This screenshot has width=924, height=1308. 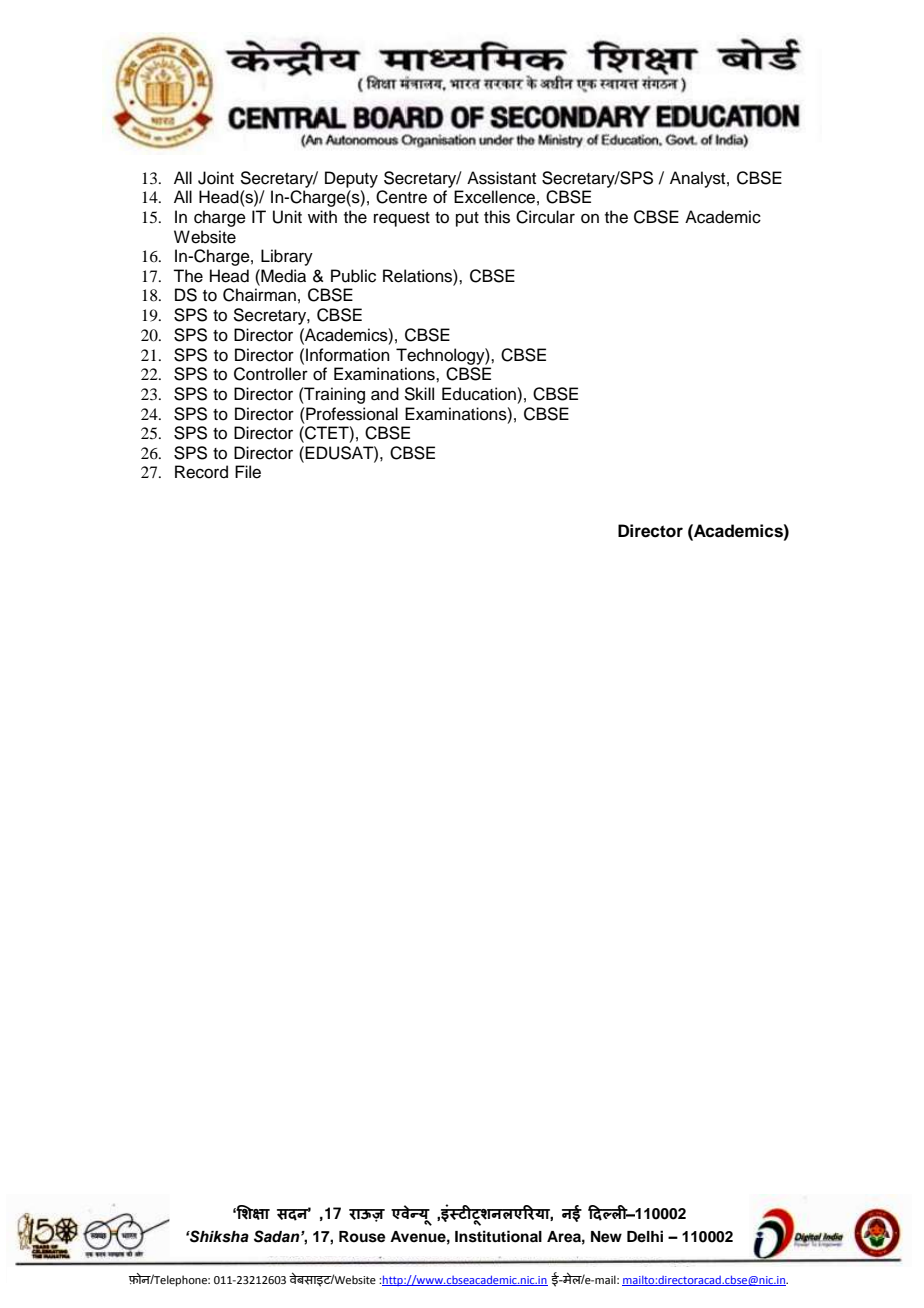 What do you see at coordinates (645, 1236) in the screenshot?
I see `Delhi` at bounding box center [645, 1236].
